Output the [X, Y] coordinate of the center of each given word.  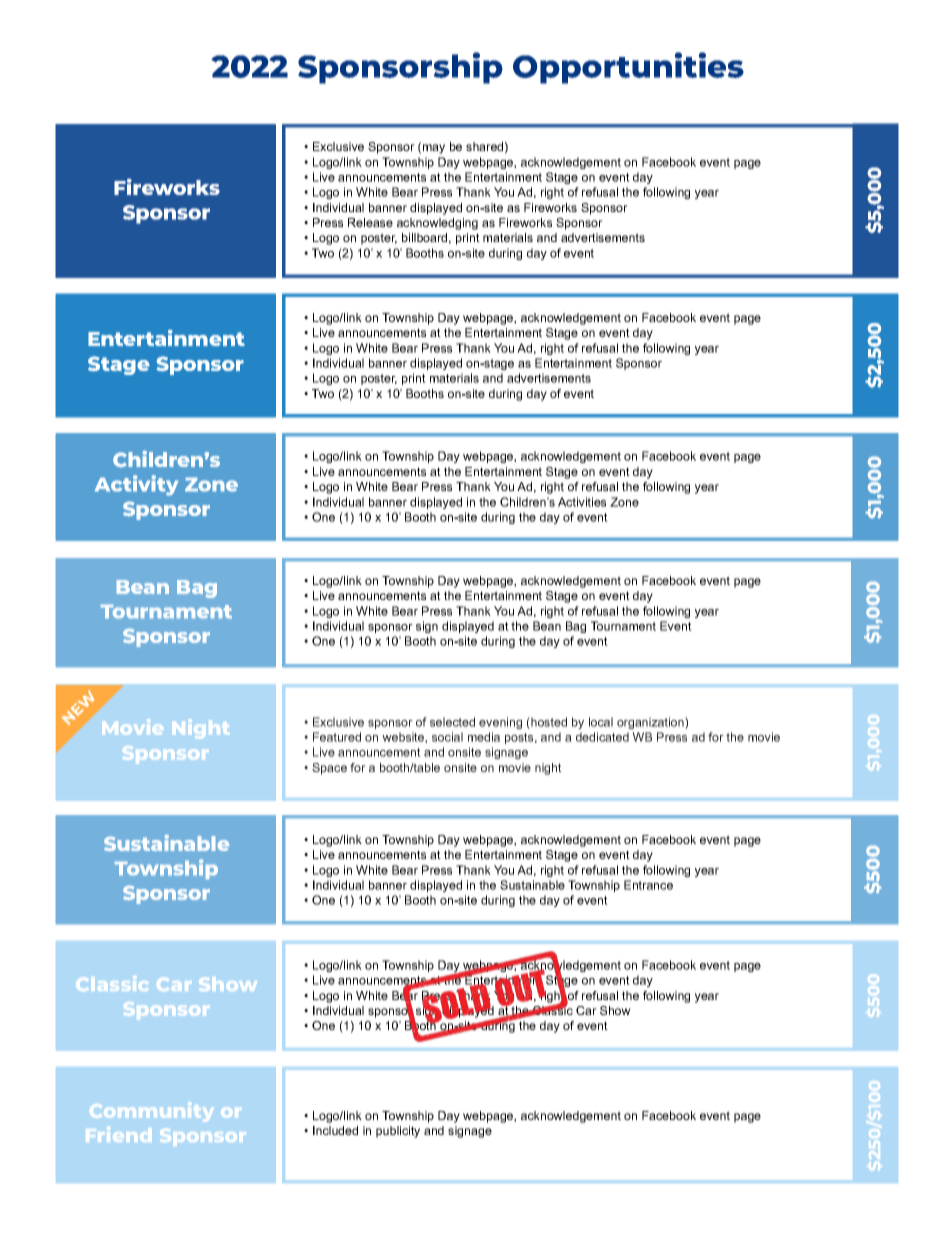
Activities [582, 502]
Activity [137, 485]
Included [335, 1130]
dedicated [602, 737]
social [447, 737]
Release [370, 222]
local [601, 722]
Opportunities [628, 68]
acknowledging [437, 224]
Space [329, 769]
